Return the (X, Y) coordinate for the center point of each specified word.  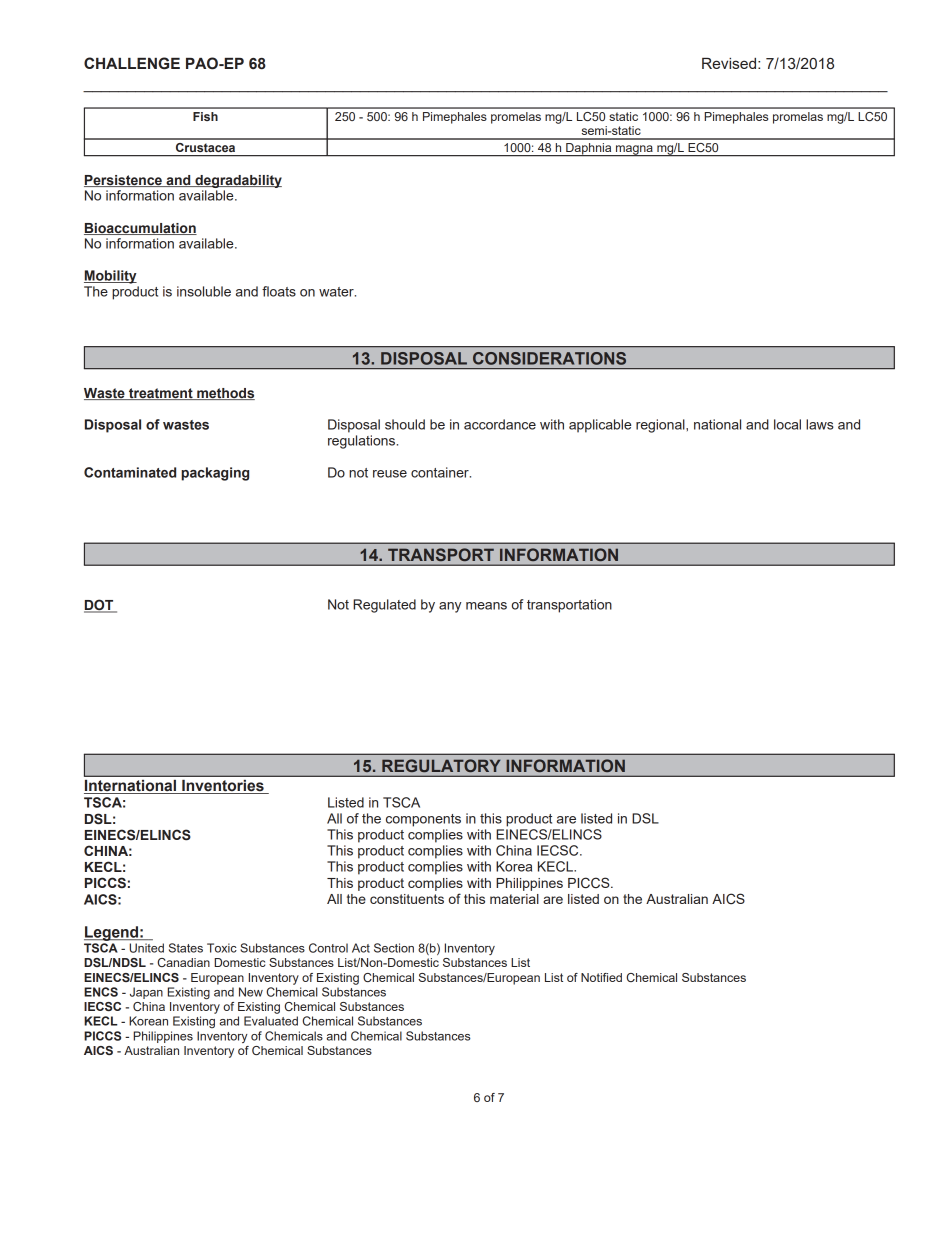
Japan (146, 993)
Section (394, 948)
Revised (730, 63)
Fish (205, 116)
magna (634, 151)
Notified (601, 977)
